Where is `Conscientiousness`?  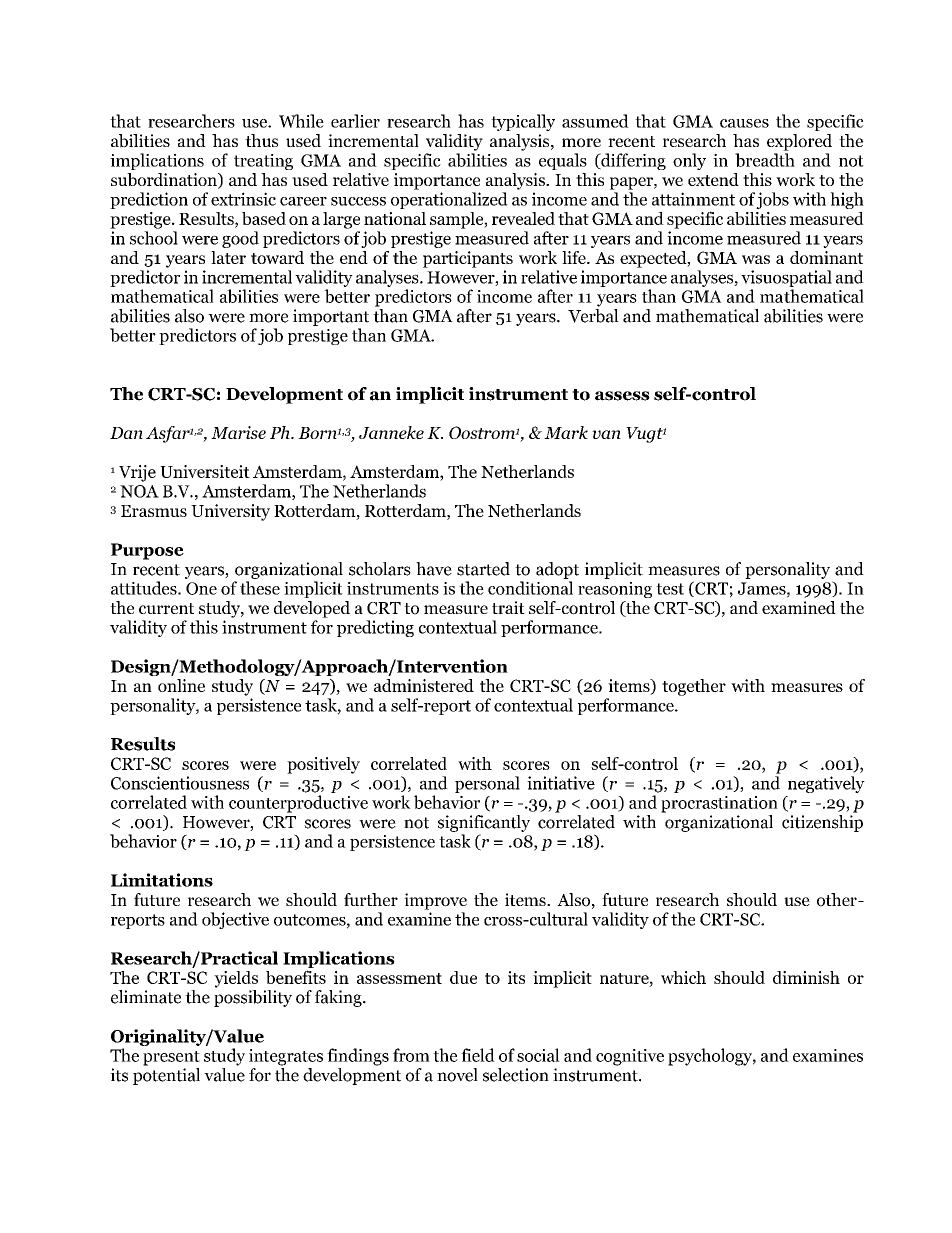
Conscientiousness is located at coordinates (180, 783).
